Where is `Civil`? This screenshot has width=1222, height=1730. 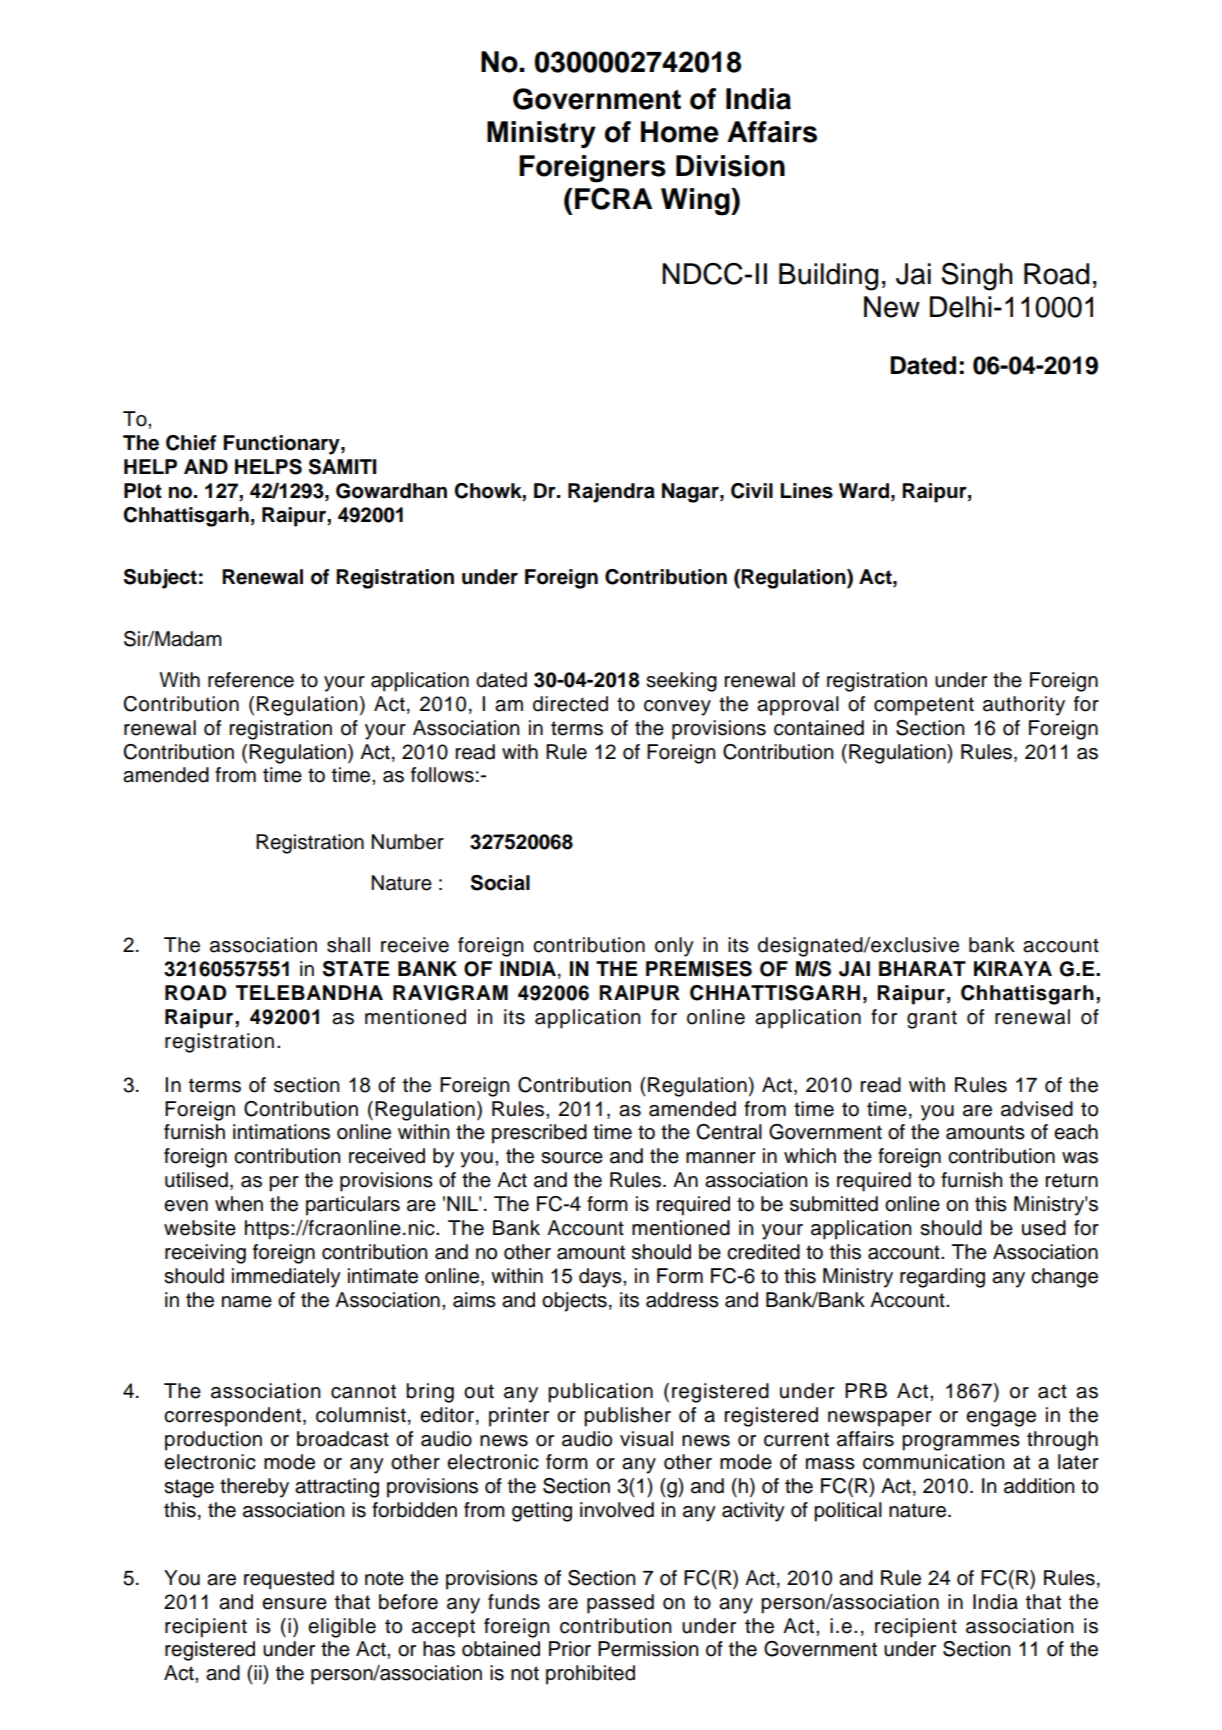
Civil is located at coordinates (752, 491).
